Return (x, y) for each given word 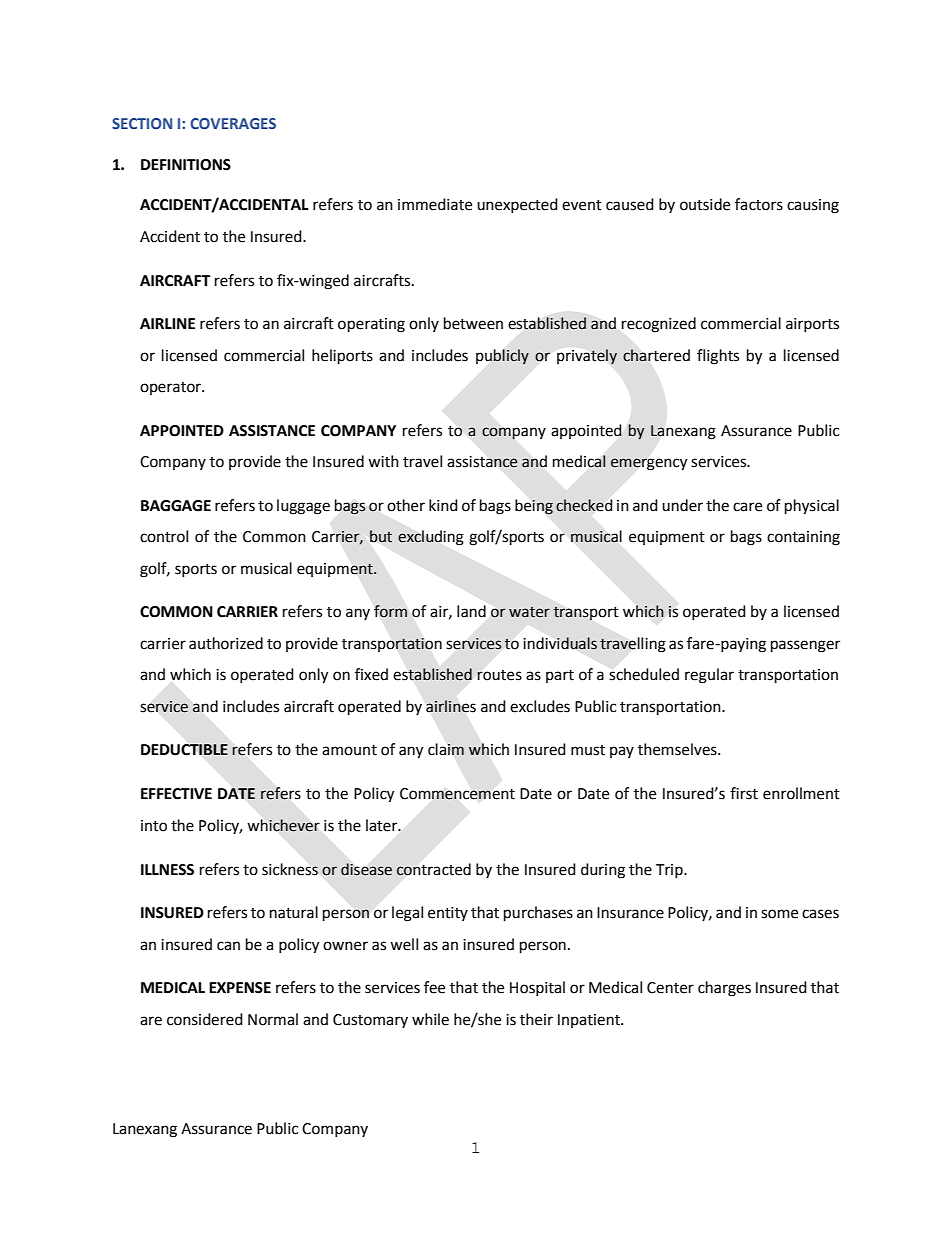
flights (718, 357)
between (473, 323)
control (164, 536)
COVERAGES (233, 123)
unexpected (517, 205)
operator (171, 388)
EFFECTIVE (176, 794)
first (744, 793)
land (471, 611)
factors (759, 204)
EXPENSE (240, 988)
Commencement (457, 794)
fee (434, 987)
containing (803, 538)
